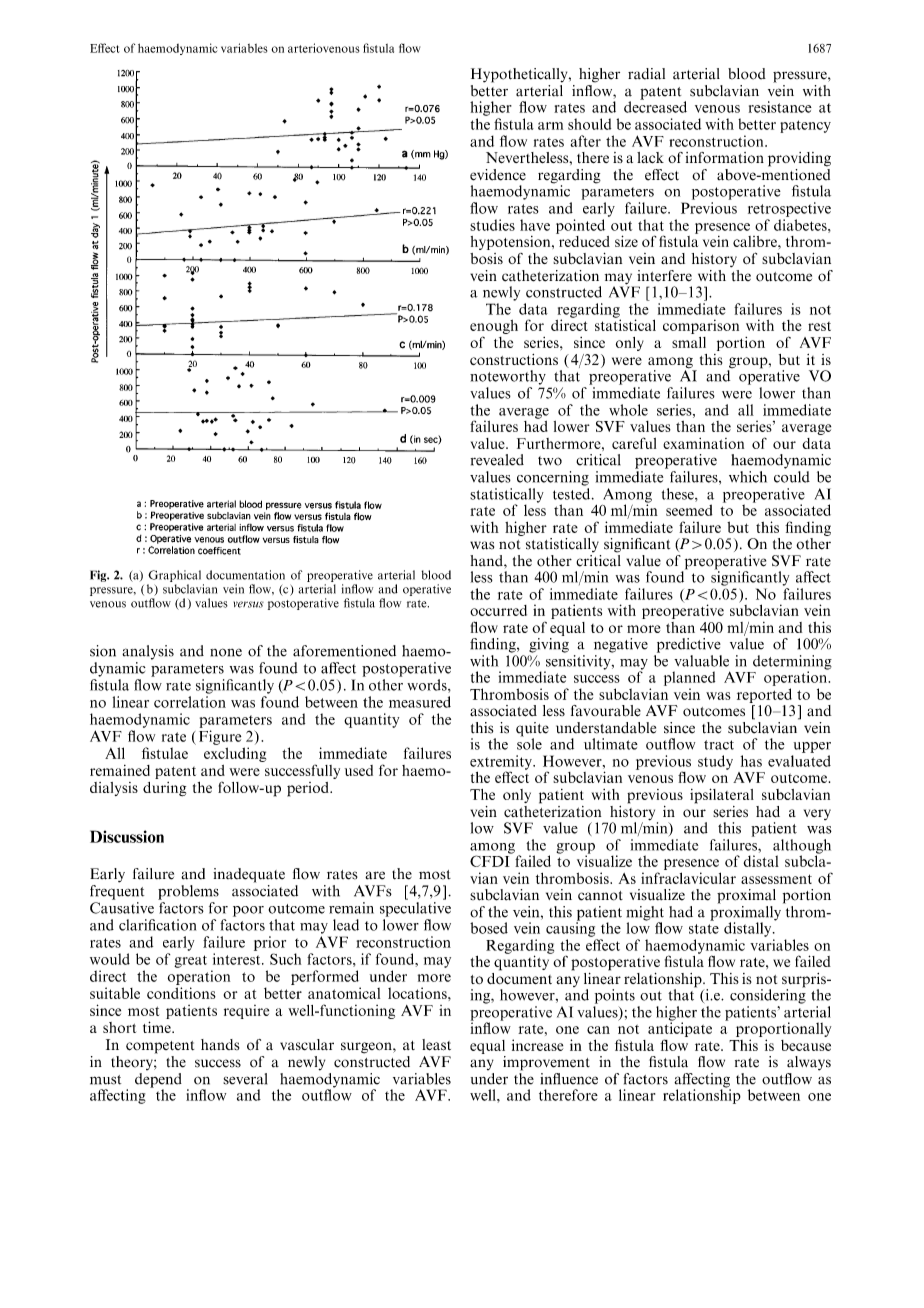  I want to click on extremity, so click(502, 763).
